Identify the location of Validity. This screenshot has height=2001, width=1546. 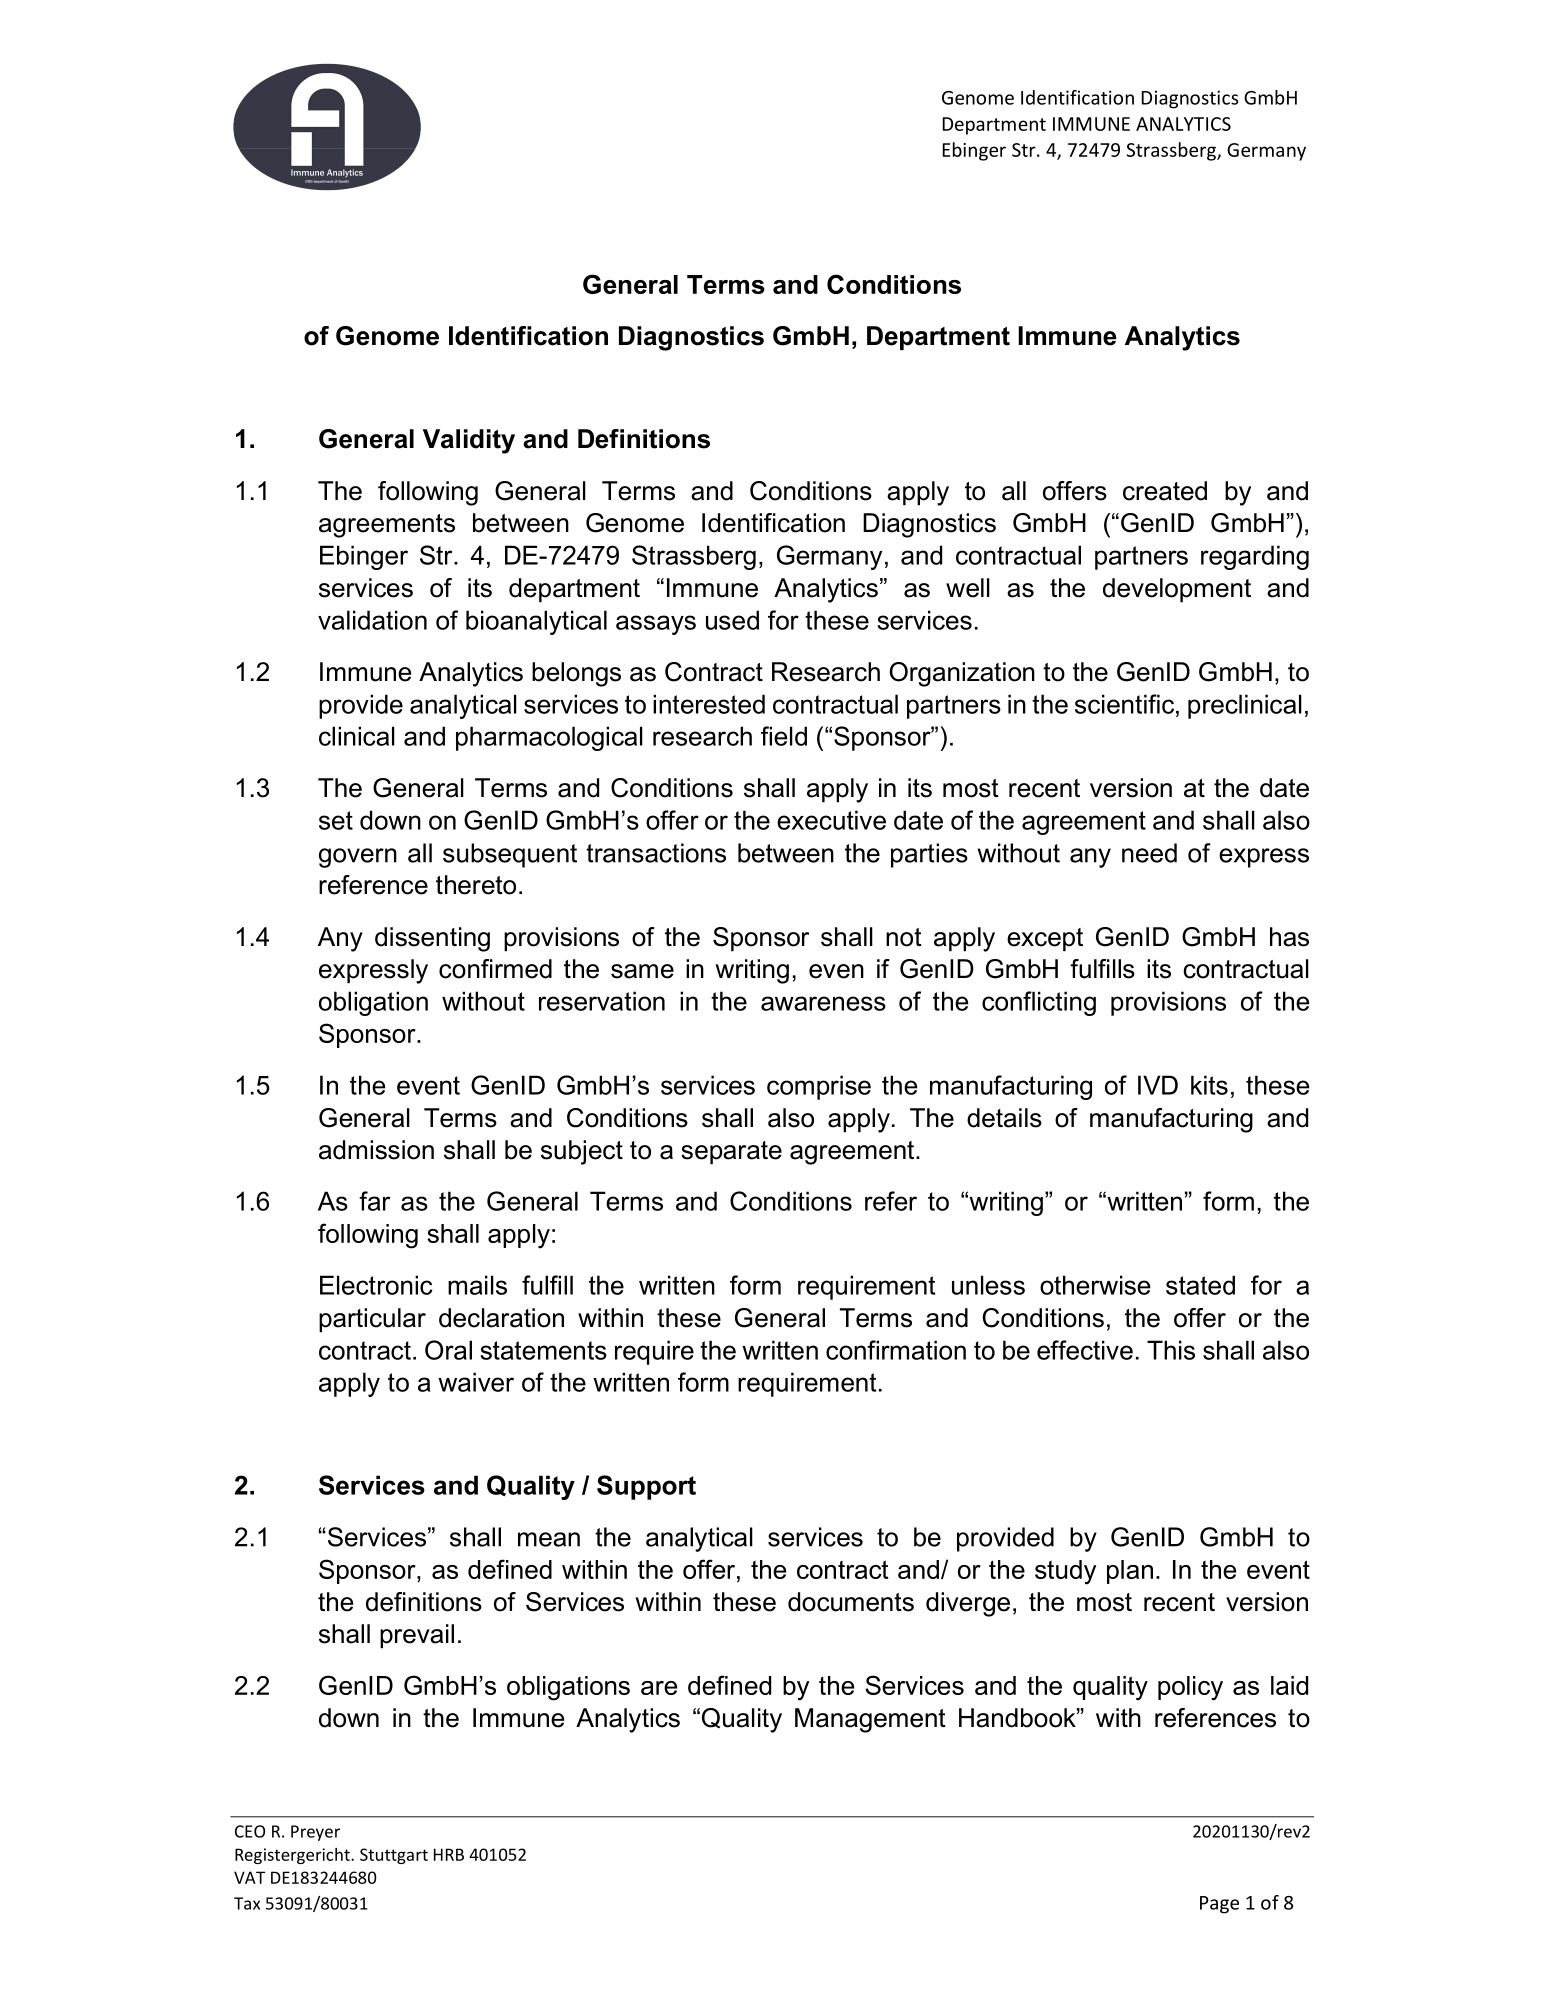
(469, 441).
